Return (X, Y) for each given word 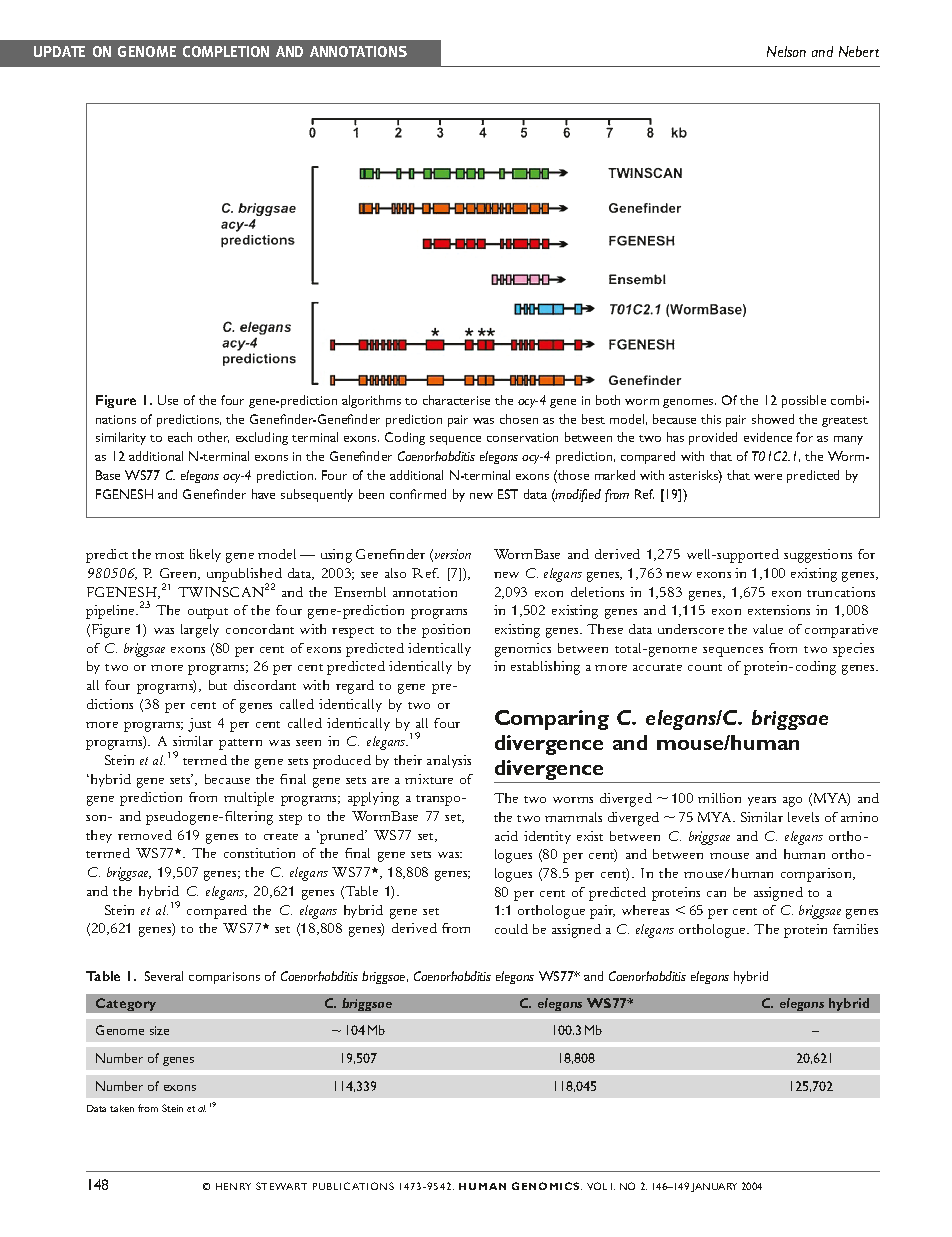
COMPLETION (226, 51)
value (768, 629)
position (446, 631)
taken (122, 1108)
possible (804, 401)
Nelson (786, 51)
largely (200, 631)
